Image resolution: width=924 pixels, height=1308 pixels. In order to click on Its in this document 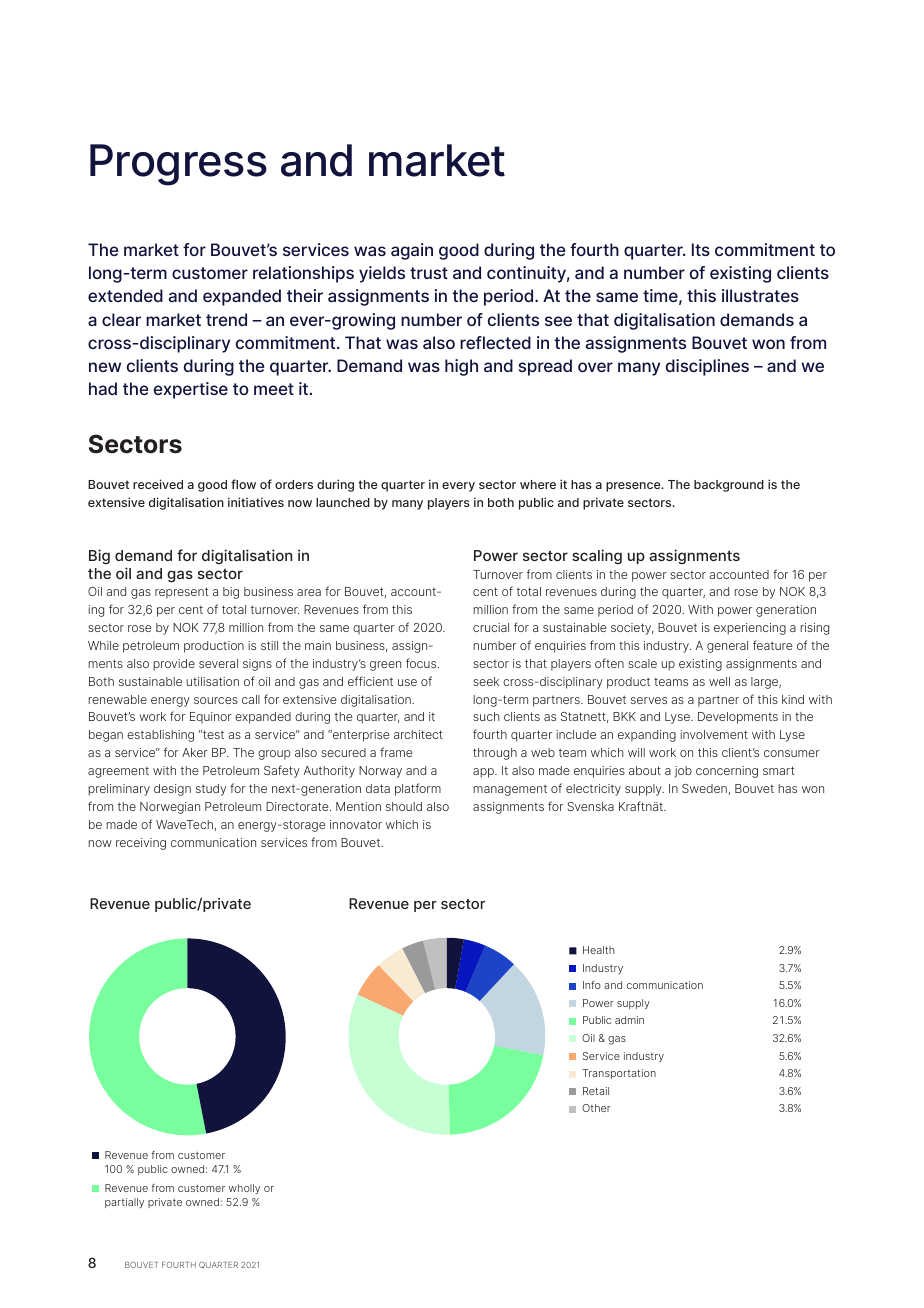, I will do `click(701, 249)`.
